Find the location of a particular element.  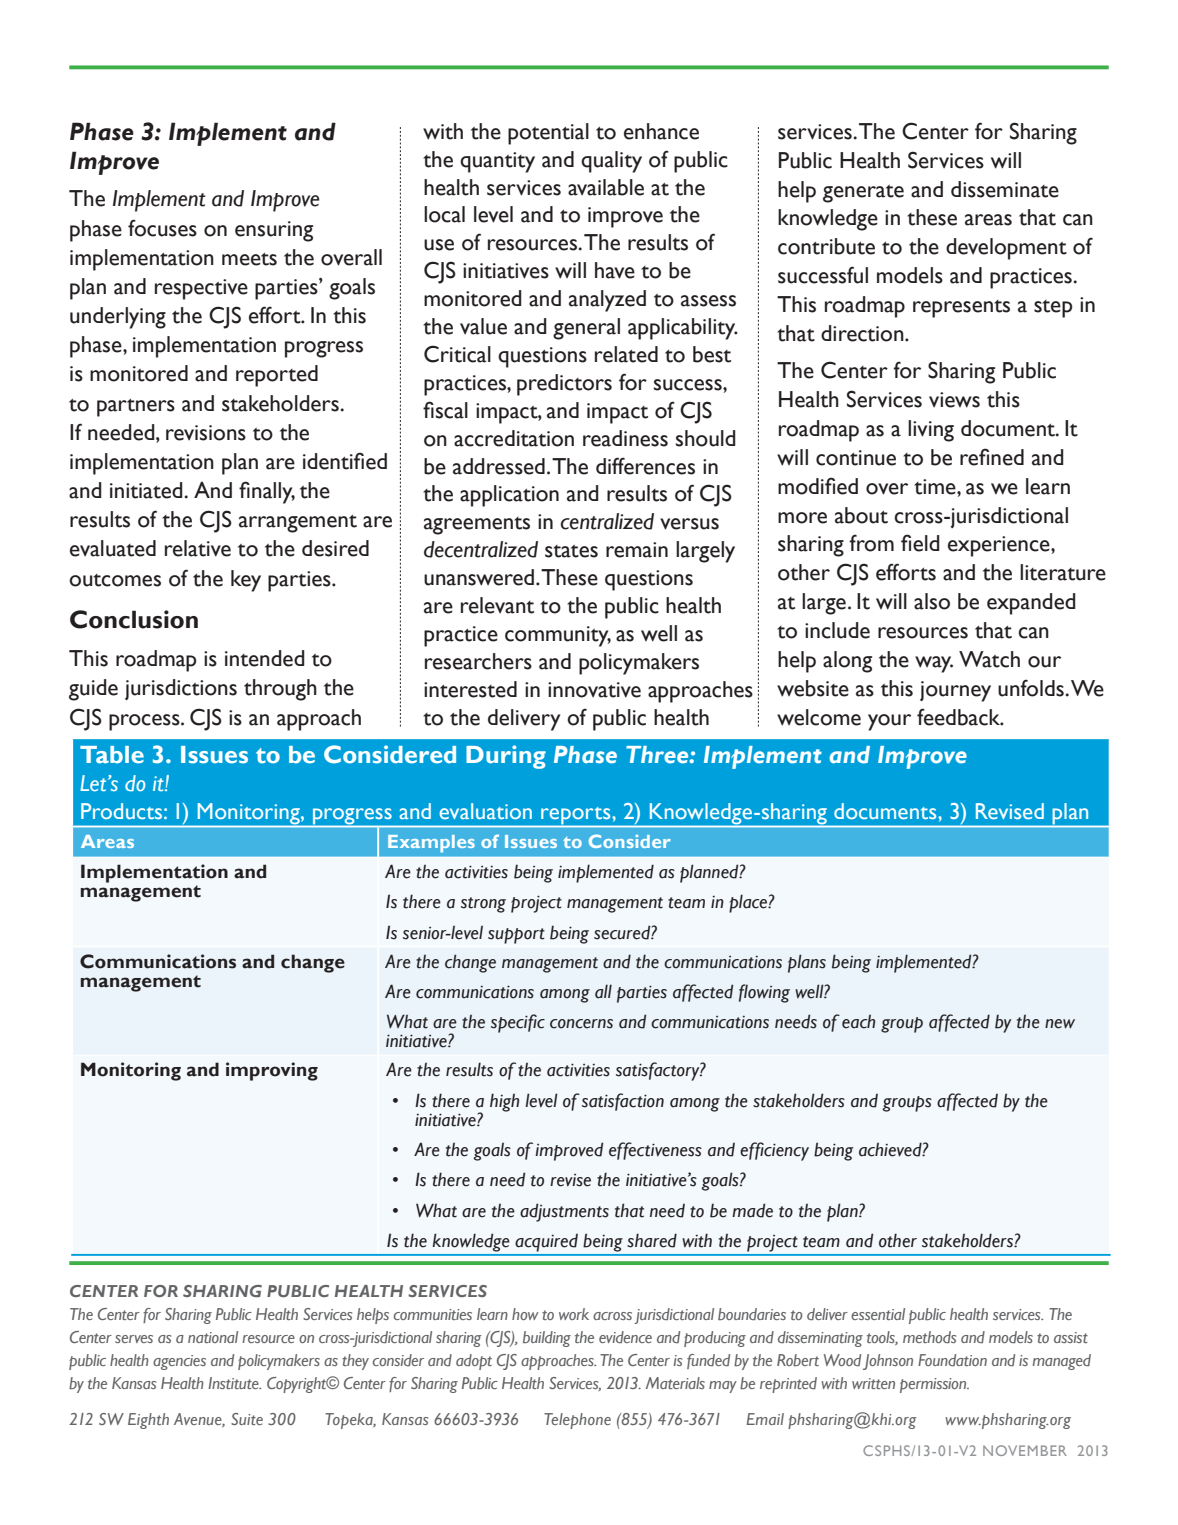

Suite is located at coordinates (247, 1419).
